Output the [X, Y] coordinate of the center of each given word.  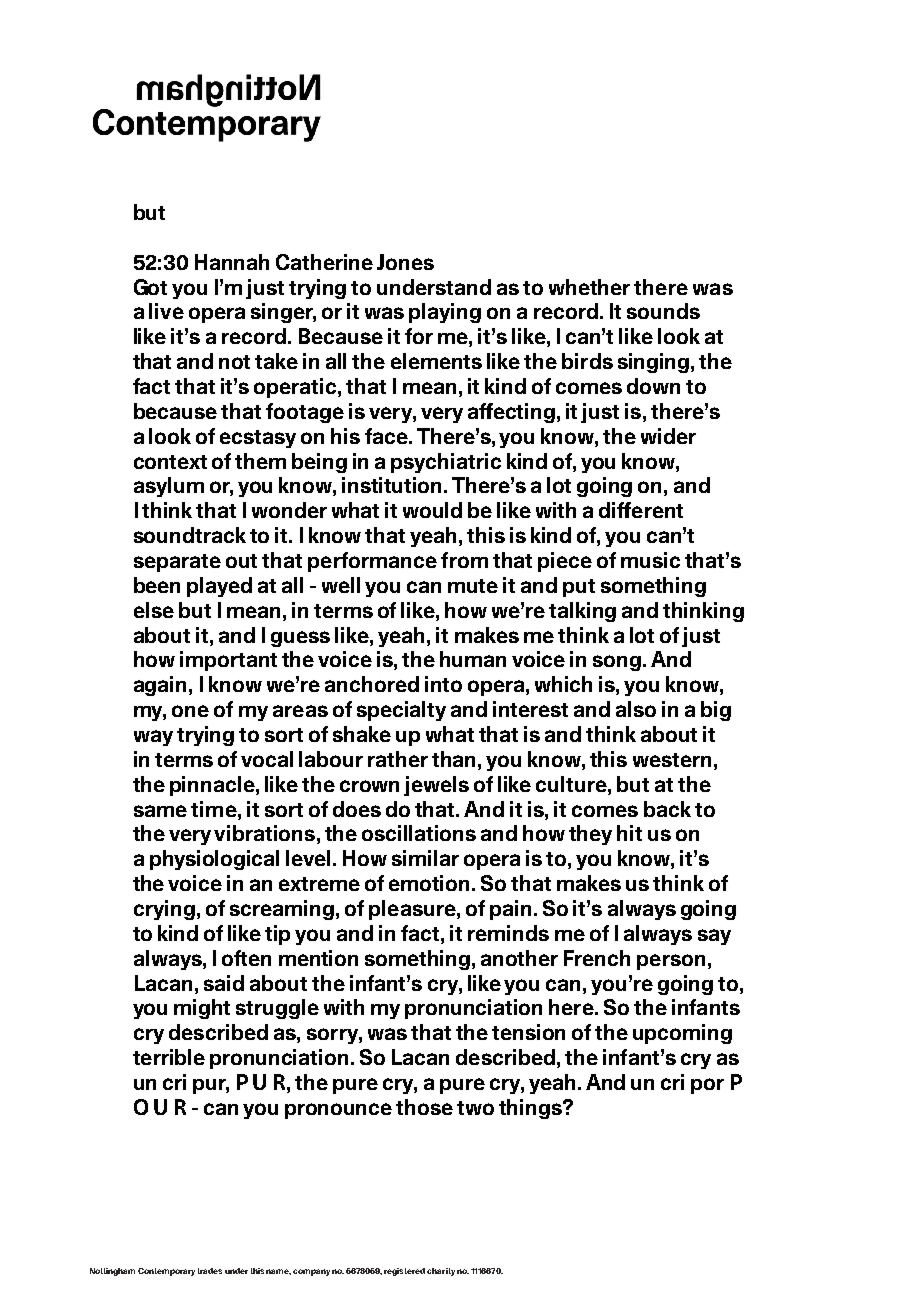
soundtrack [190, 535]
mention [318, 958]
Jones [405, 262]
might [202, 1009]
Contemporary [166, 1272]
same [160, 811]
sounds [663, 311]
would [432, 510]
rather [398, 759]
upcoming [682, 1034]
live [166, 311]
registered [404, 1272]
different [641, 510]
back [667, 809]
